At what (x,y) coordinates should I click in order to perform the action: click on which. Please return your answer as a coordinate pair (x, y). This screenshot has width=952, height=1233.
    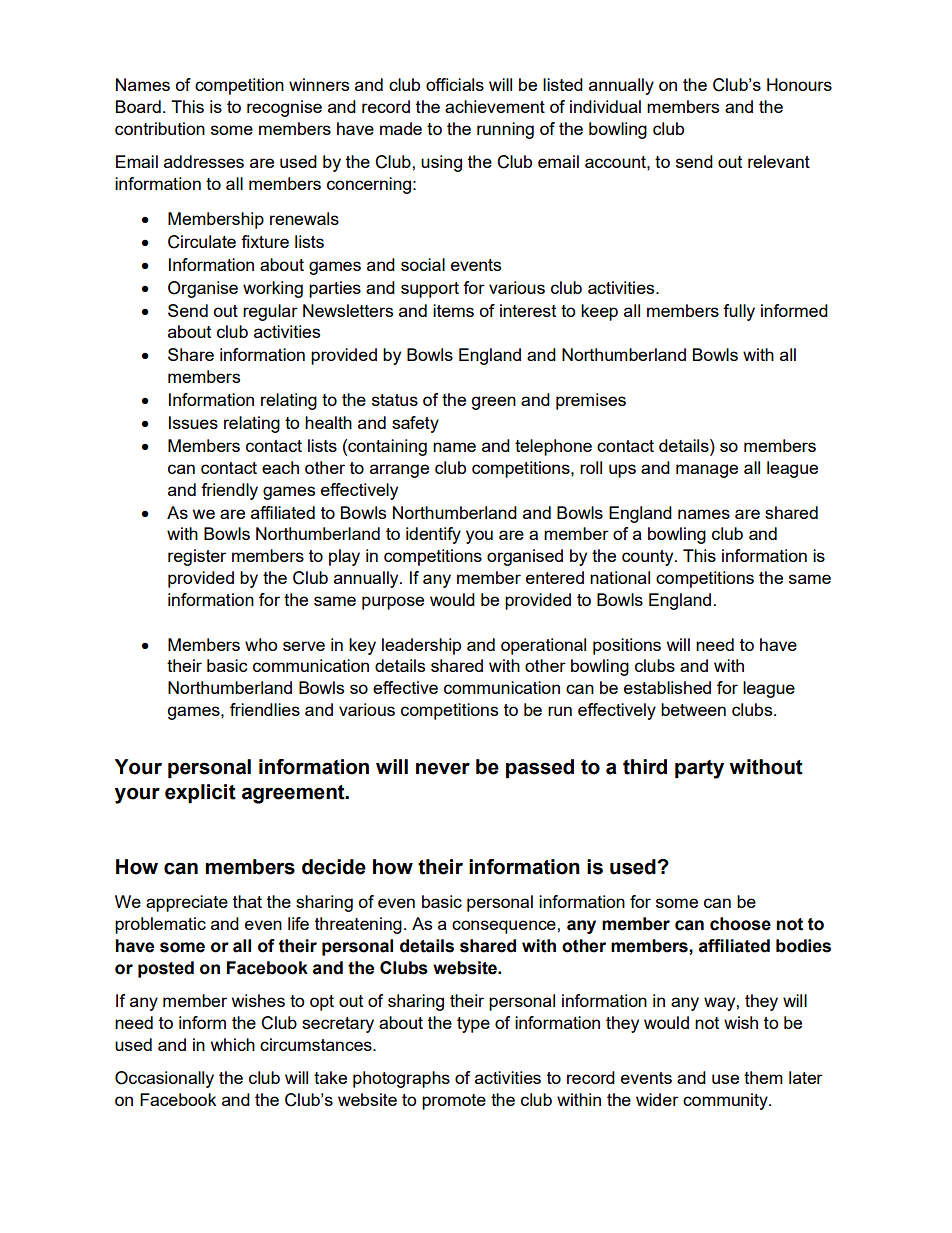
    Looking at the image, I should click on (233, 1044).
